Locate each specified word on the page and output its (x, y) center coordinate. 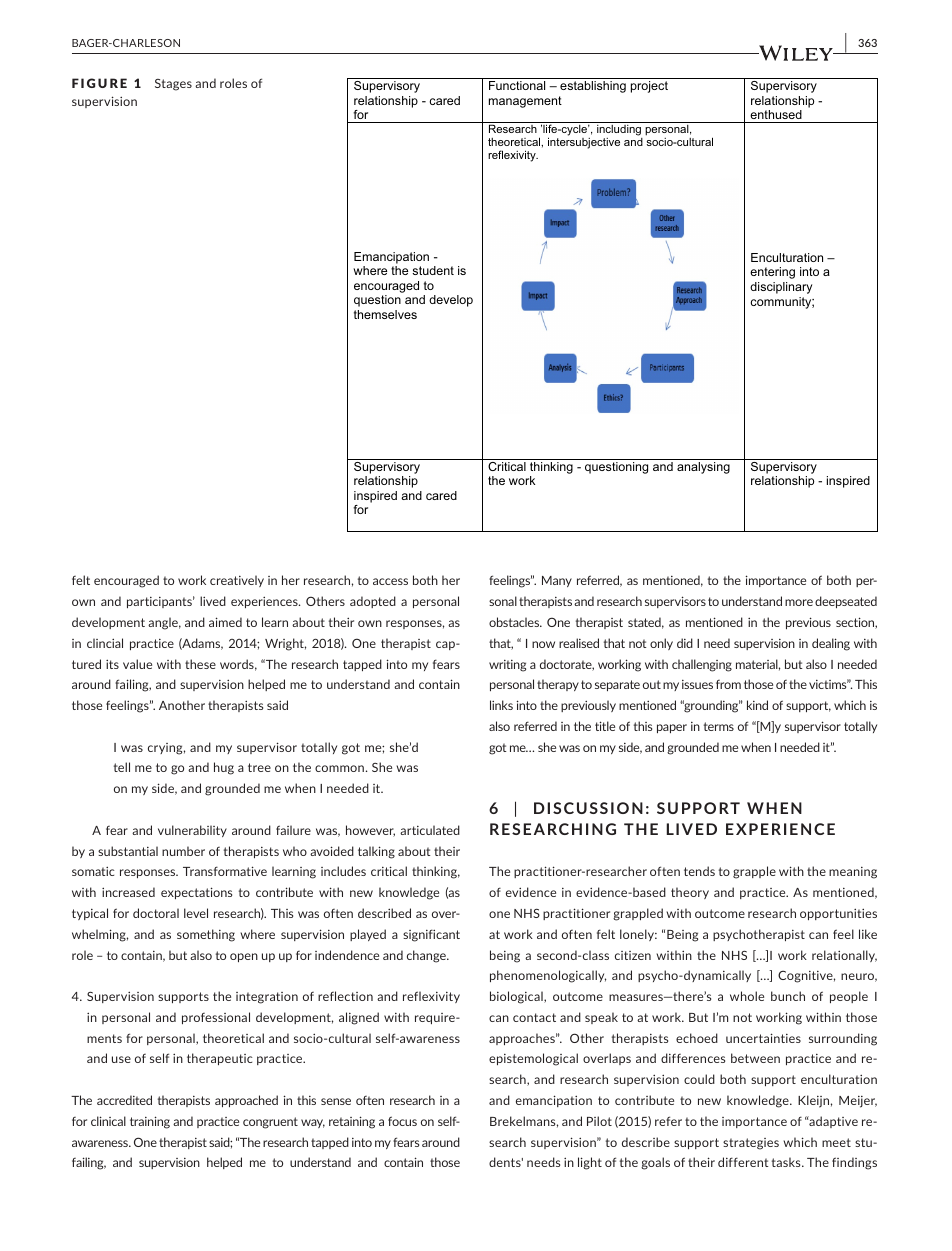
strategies (751, 1144)
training (150, 1122)
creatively (237, 581)
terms (719, 726)
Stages (173, 85)
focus (402, 1121)
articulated (430, 830)
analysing (703, 468)
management (525, 102)
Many (557, 581)
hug (224, 768)
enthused (776, 114)
